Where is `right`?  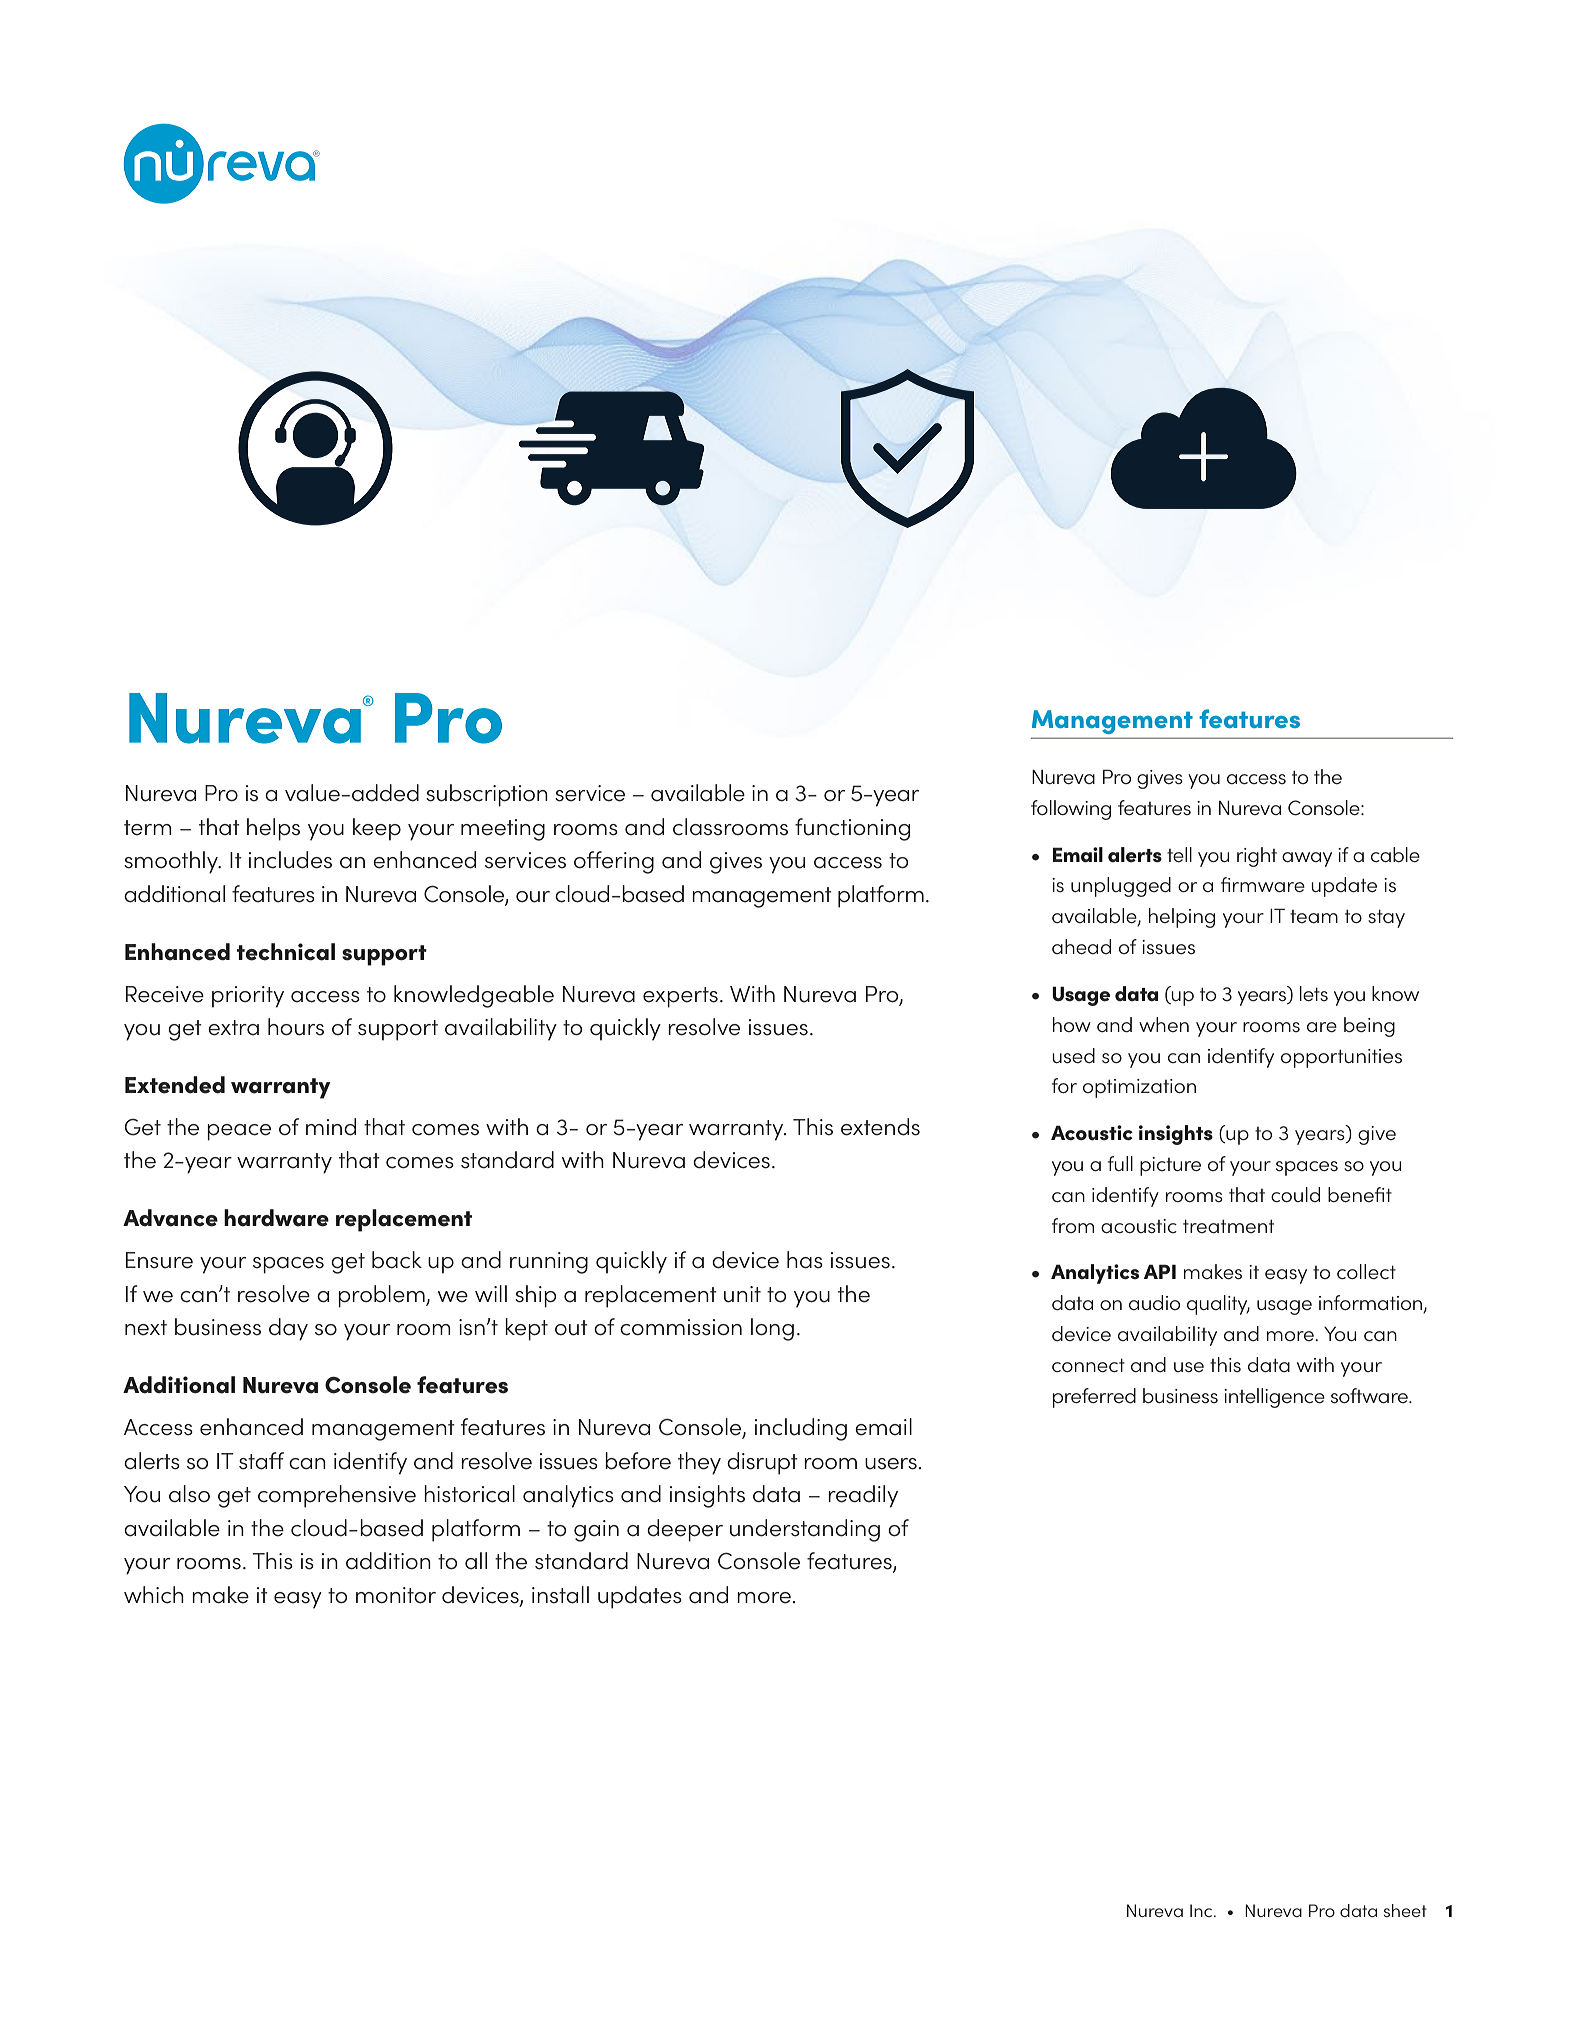 right is located at coordinates (1257, 857).
